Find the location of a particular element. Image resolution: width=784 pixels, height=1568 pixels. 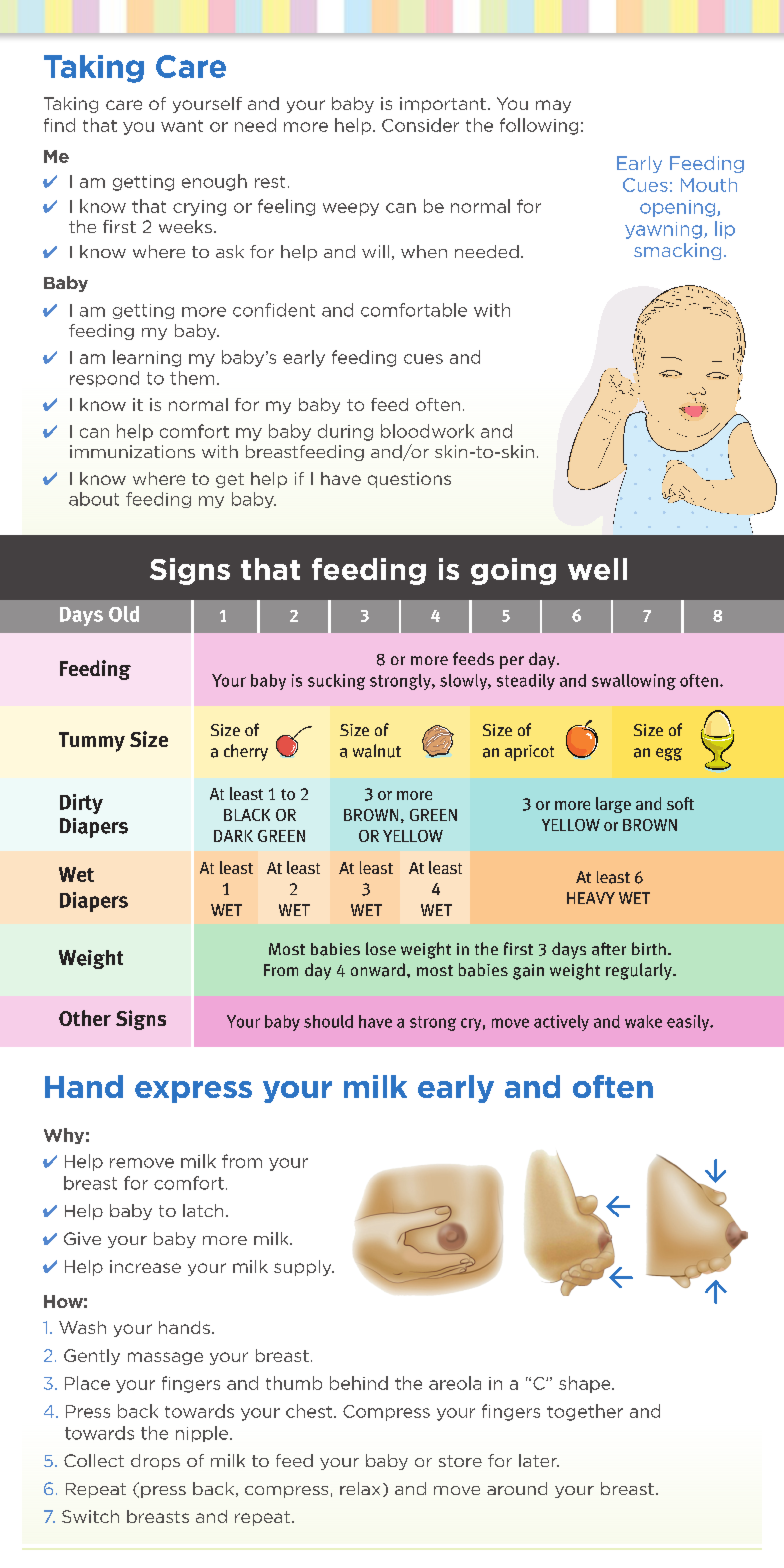

large is located at coordinates (613, 805).
